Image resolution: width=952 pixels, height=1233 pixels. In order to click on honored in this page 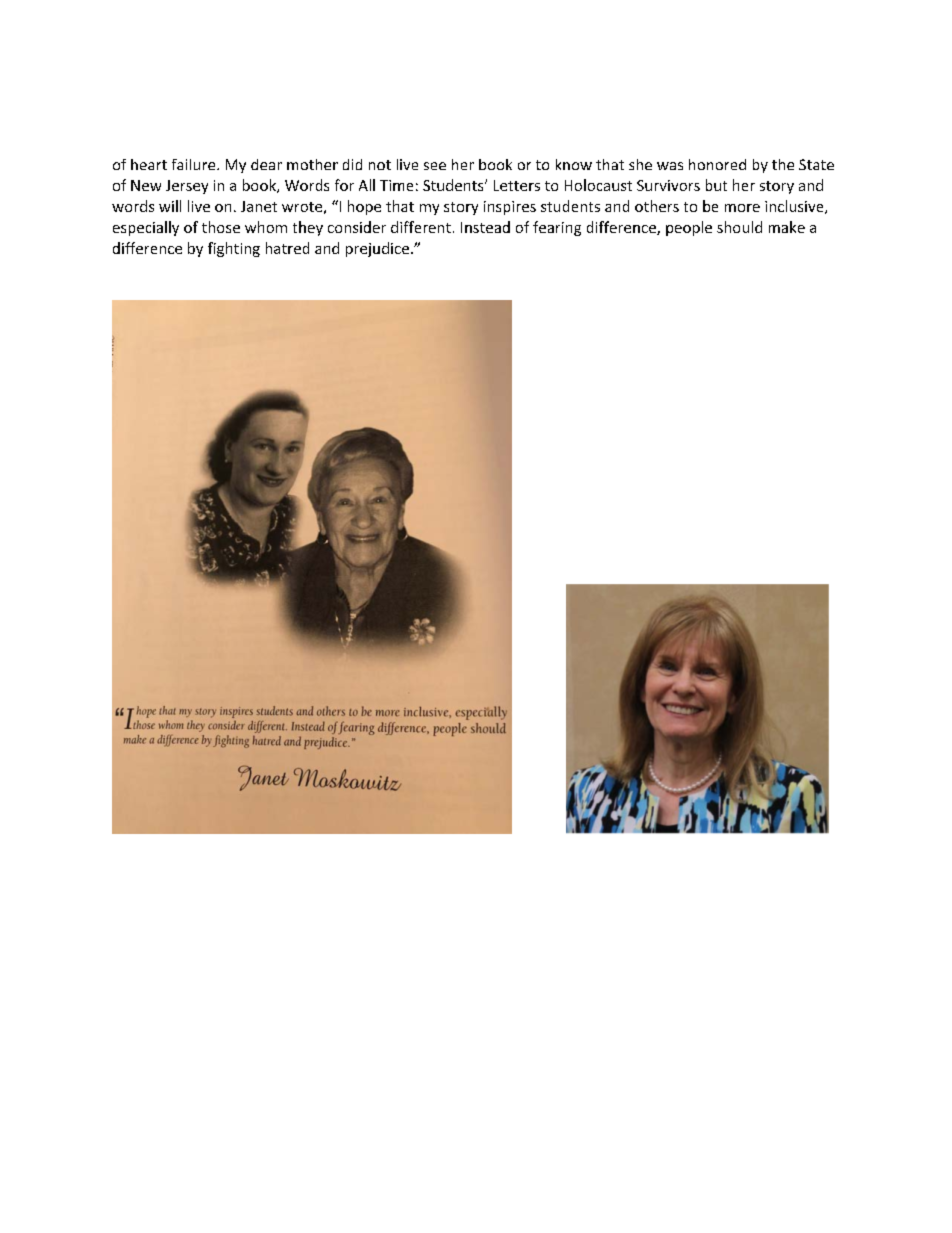, I will do `click(717, 164)`.
